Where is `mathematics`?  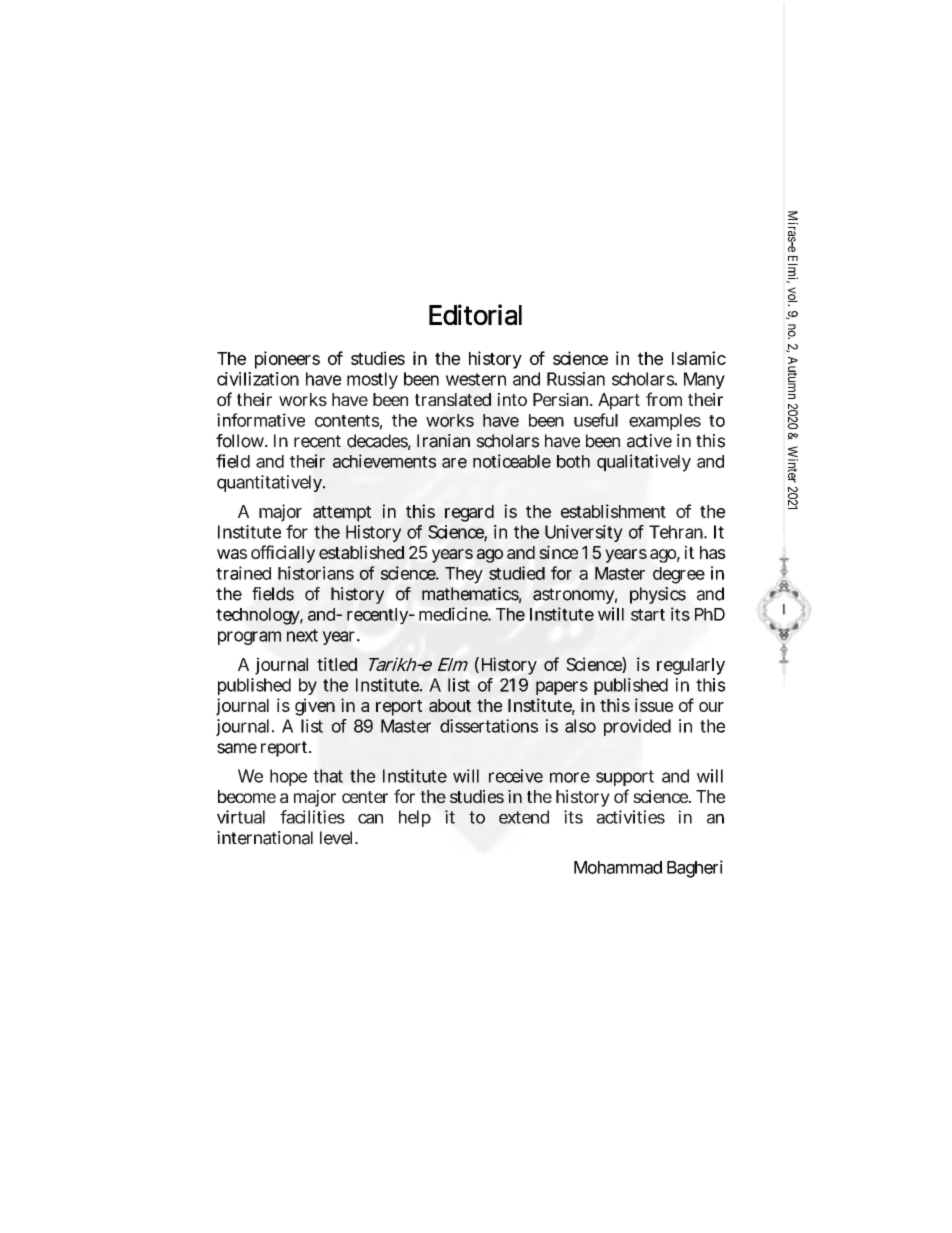 mathematics is located at coordinates (472, 595).
